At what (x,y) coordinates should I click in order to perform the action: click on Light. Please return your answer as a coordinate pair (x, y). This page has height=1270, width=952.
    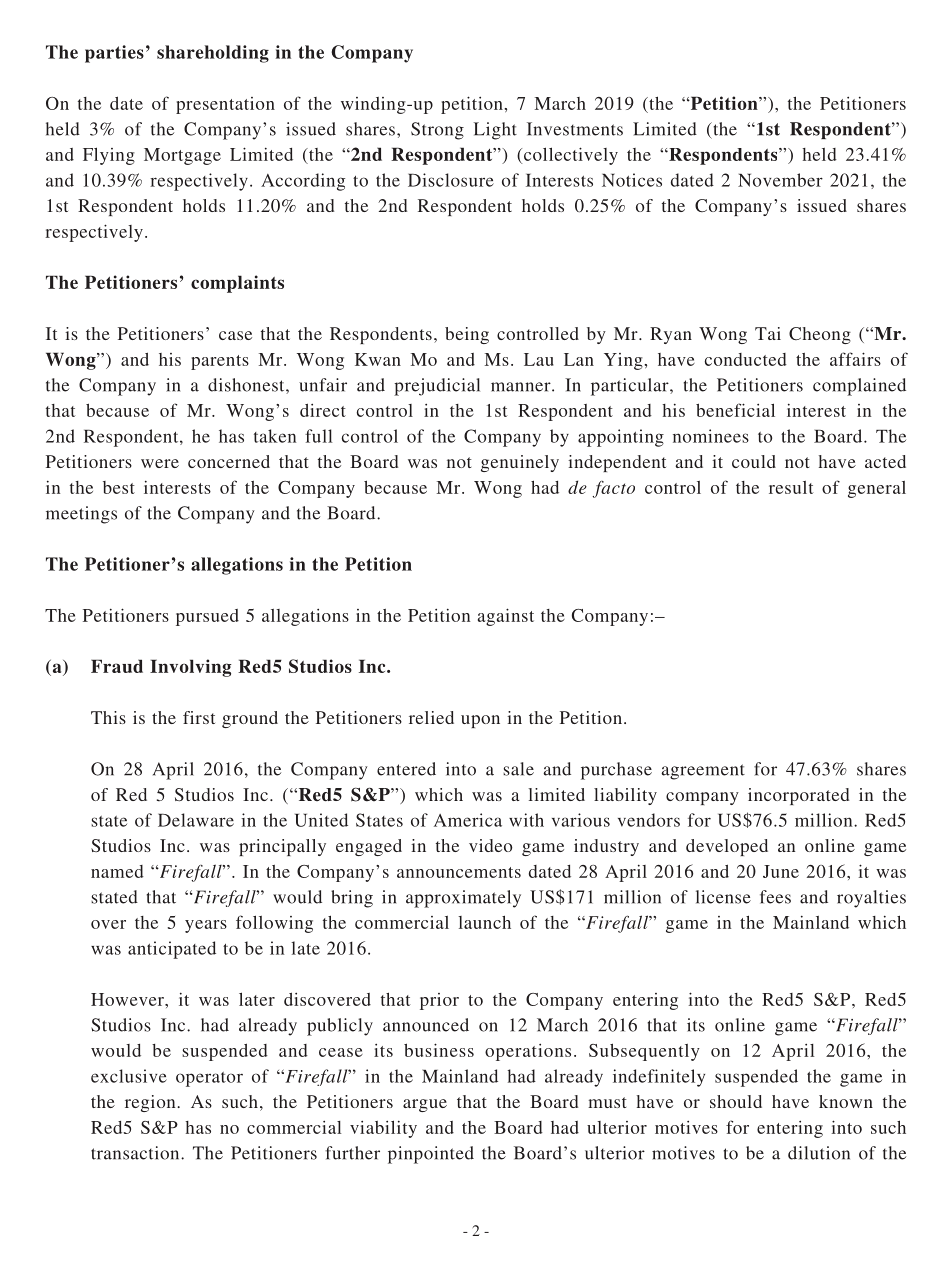
    Looking at the image, I should click on (495, 131).
